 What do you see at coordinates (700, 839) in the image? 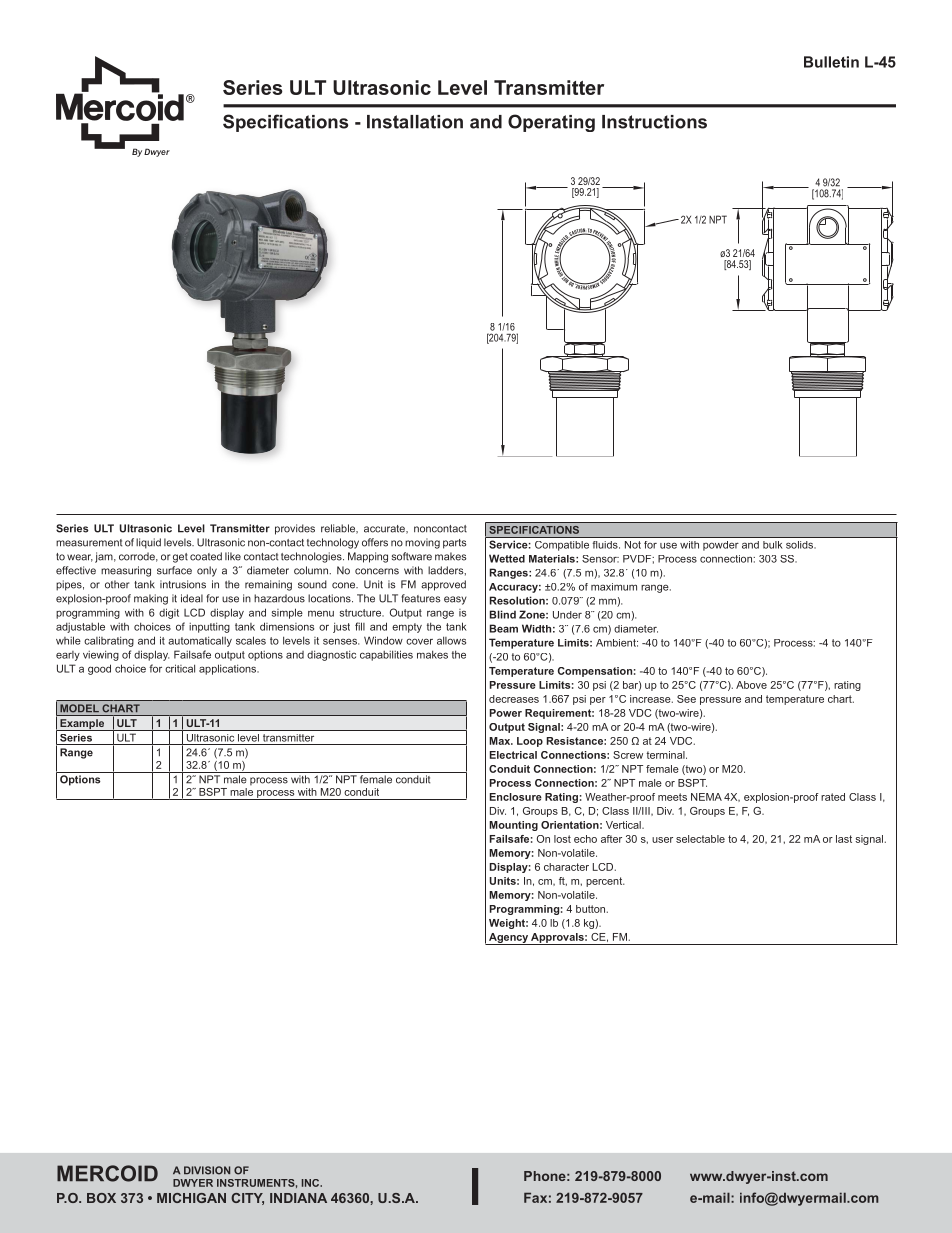
I see `selectable` at bounding box center [700, 839].
